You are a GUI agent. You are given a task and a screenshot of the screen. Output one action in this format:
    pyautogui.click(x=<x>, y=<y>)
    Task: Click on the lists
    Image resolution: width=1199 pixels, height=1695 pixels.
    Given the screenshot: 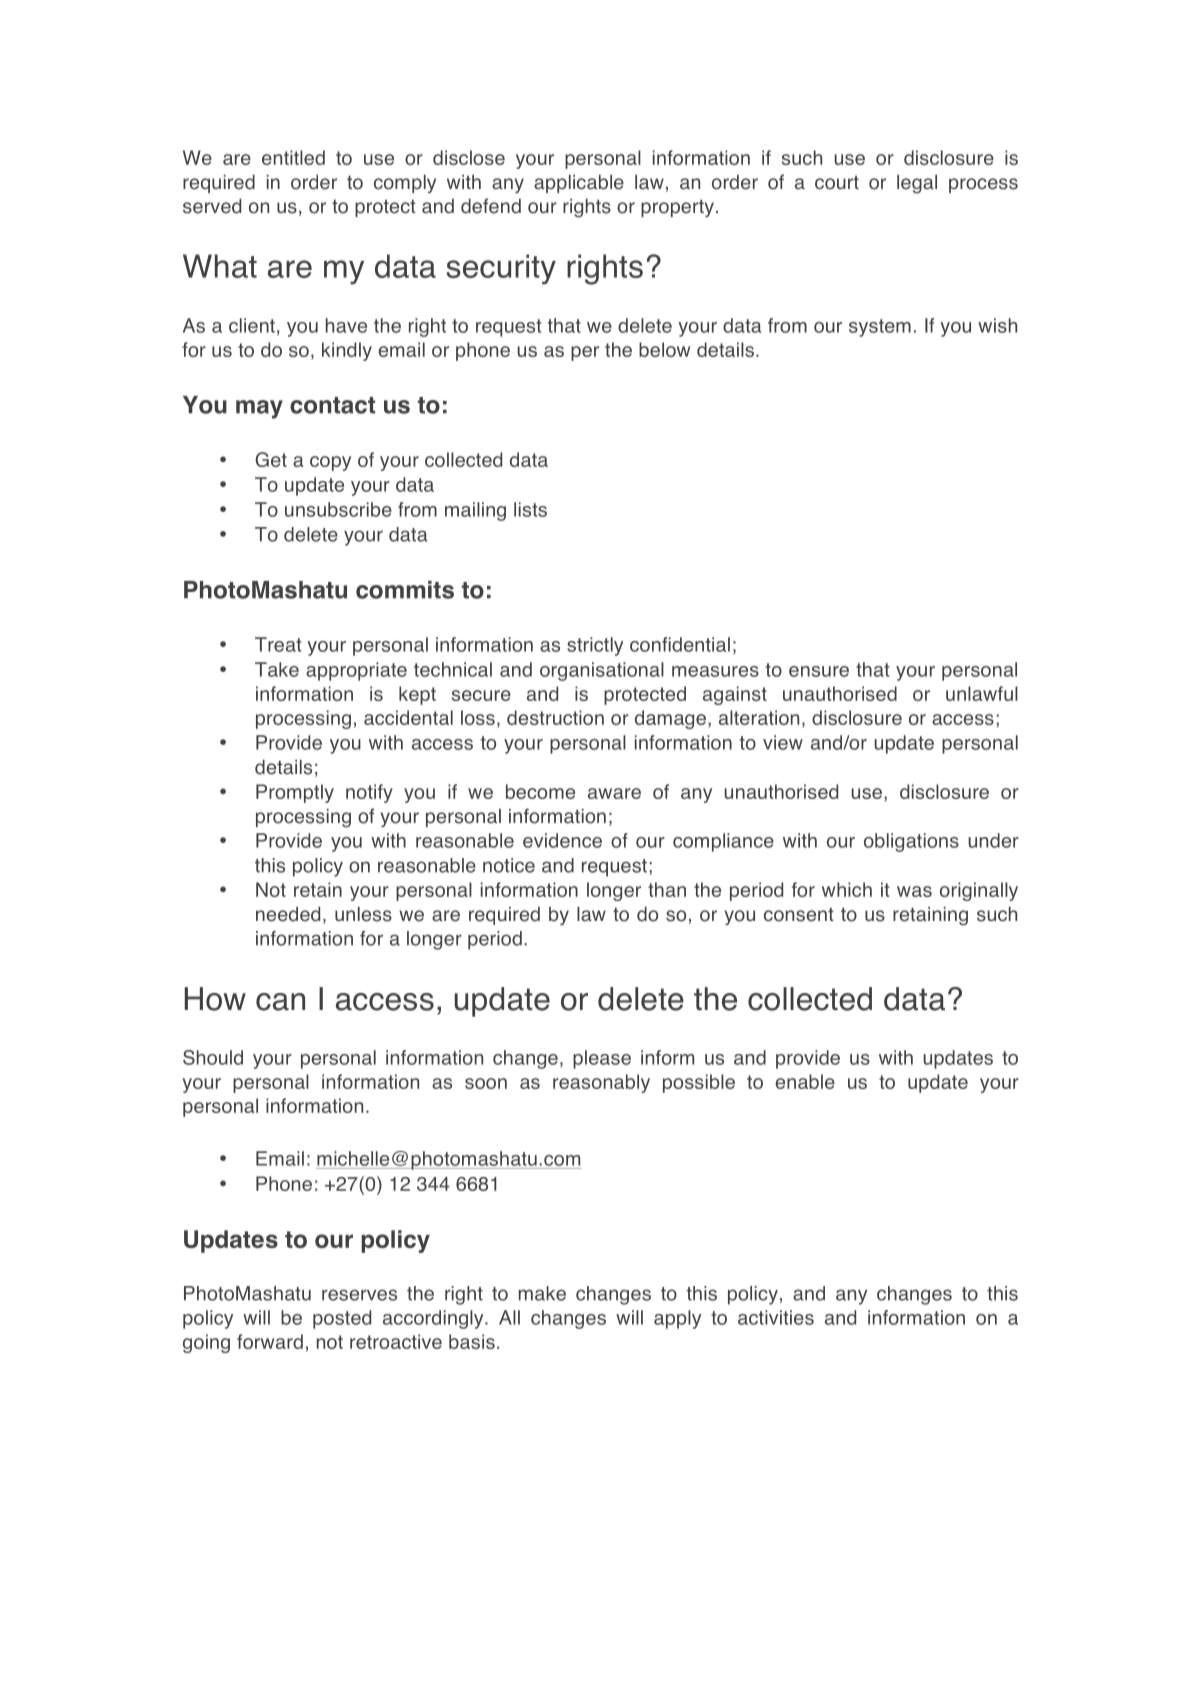 What is the action you would take?
    pyautogui.click(x=530, y=509)
